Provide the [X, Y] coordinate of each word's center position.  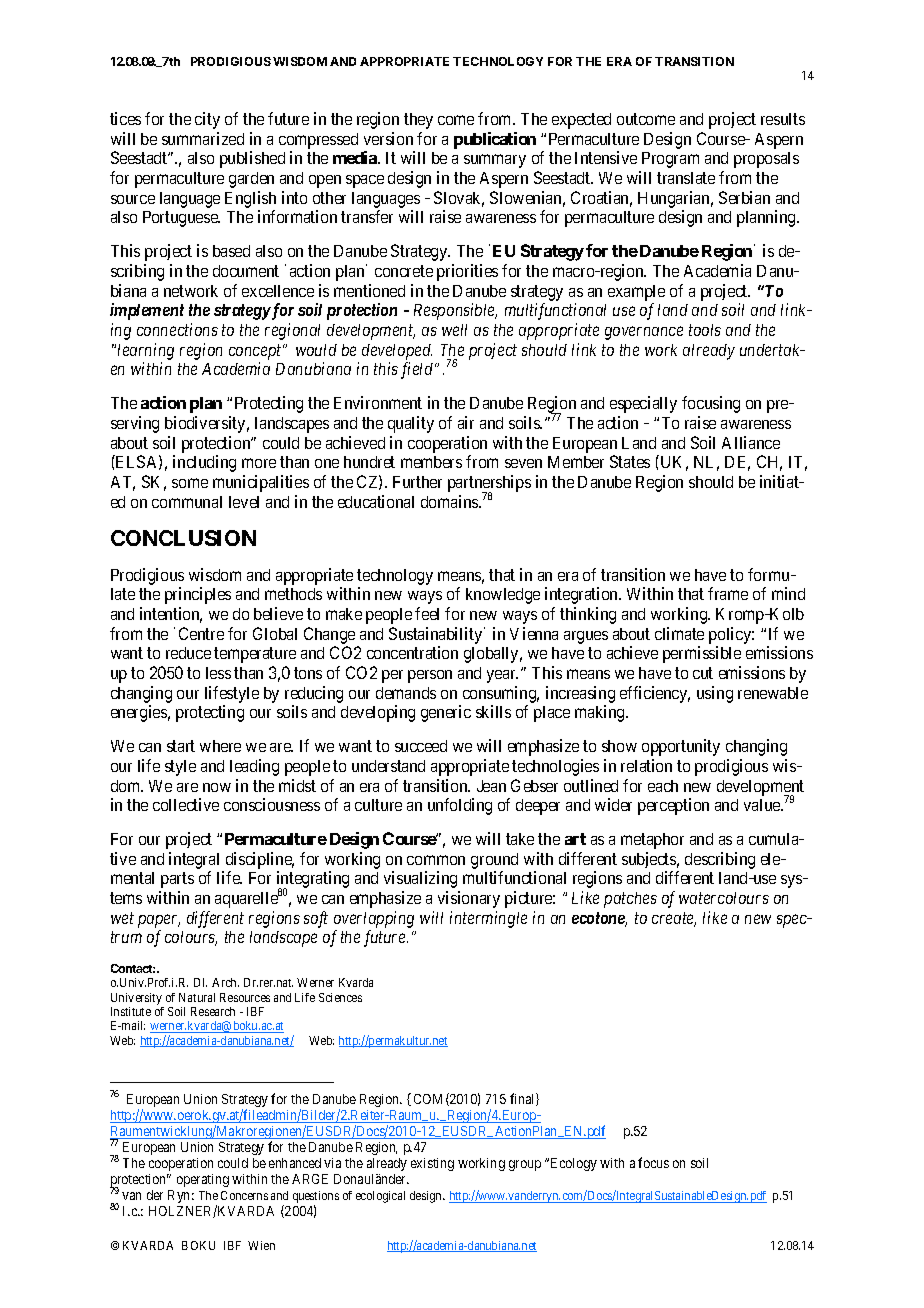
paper [159, 921]
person [430, 676]
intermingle [488, 919]
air [466, 422]
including [204, 463]
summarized [203, 138]
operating [203, 1180]
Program [670, 160]
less [218, 673]
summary [495, 161]
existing [432, 1164]
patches [630, 900]
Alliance [751, 442]
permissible [702, 654]
